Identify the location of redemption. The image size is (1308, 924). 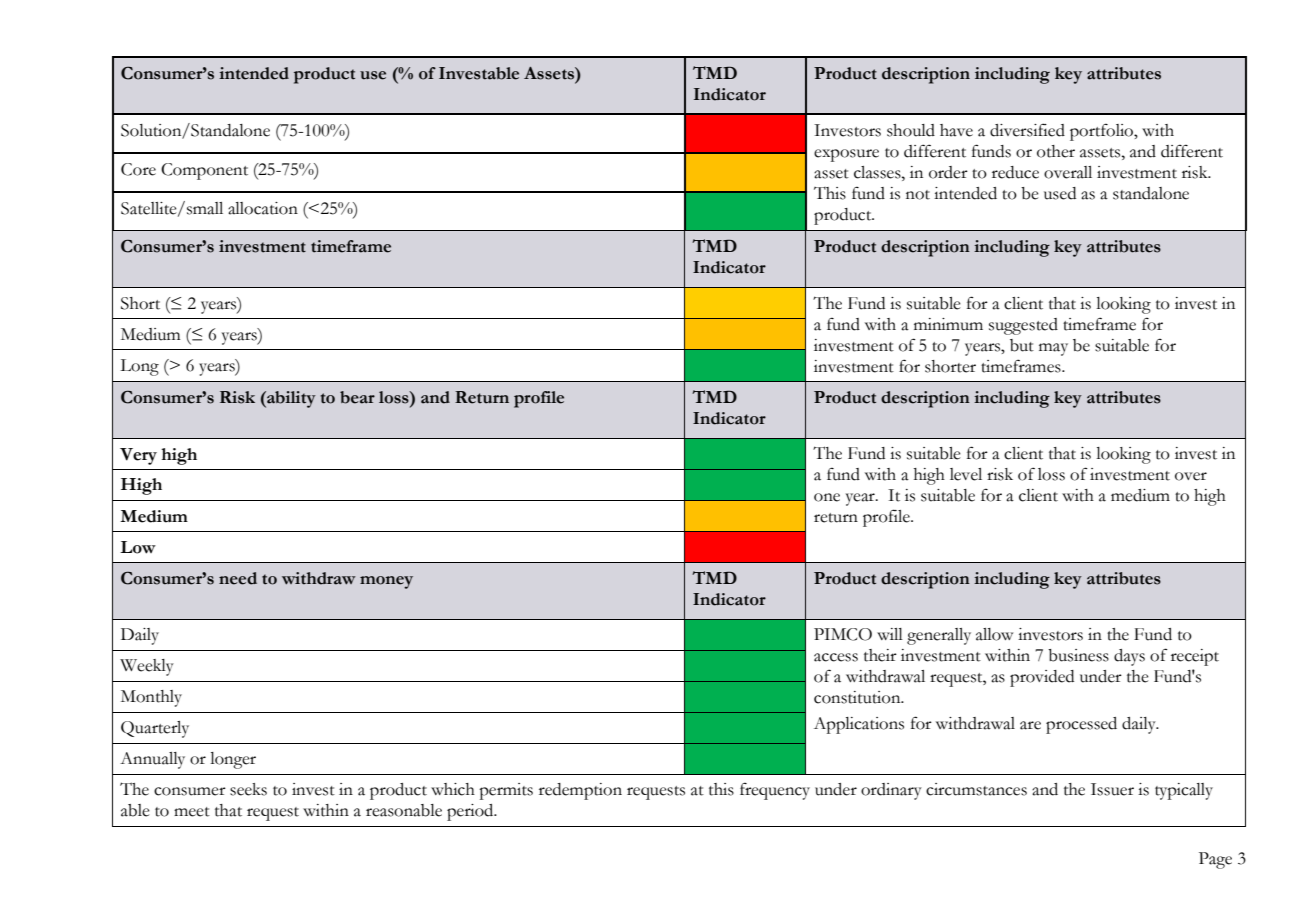
(580, 791).
